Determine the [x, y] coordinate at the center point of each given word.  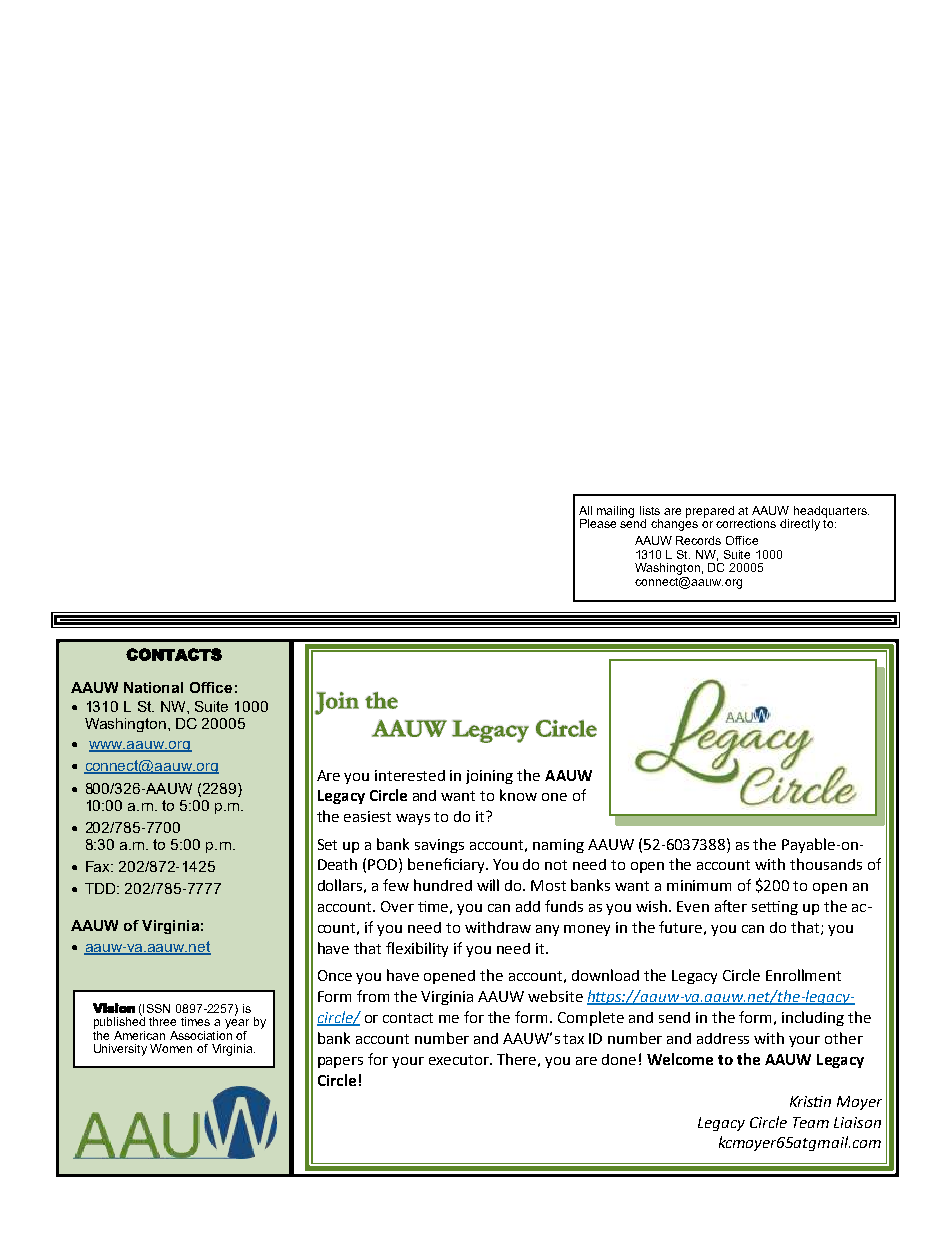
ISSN [156, 1008]
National [153, 687]
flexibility [417, 949]
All [585, 510]
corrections [746, 523]
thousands [826, 864]
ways [413, 819]
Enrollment [803, 975]
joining [489, 777]
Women [171, 1048]
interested [410, 775]
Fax [99, 866]
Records [698, 540]
